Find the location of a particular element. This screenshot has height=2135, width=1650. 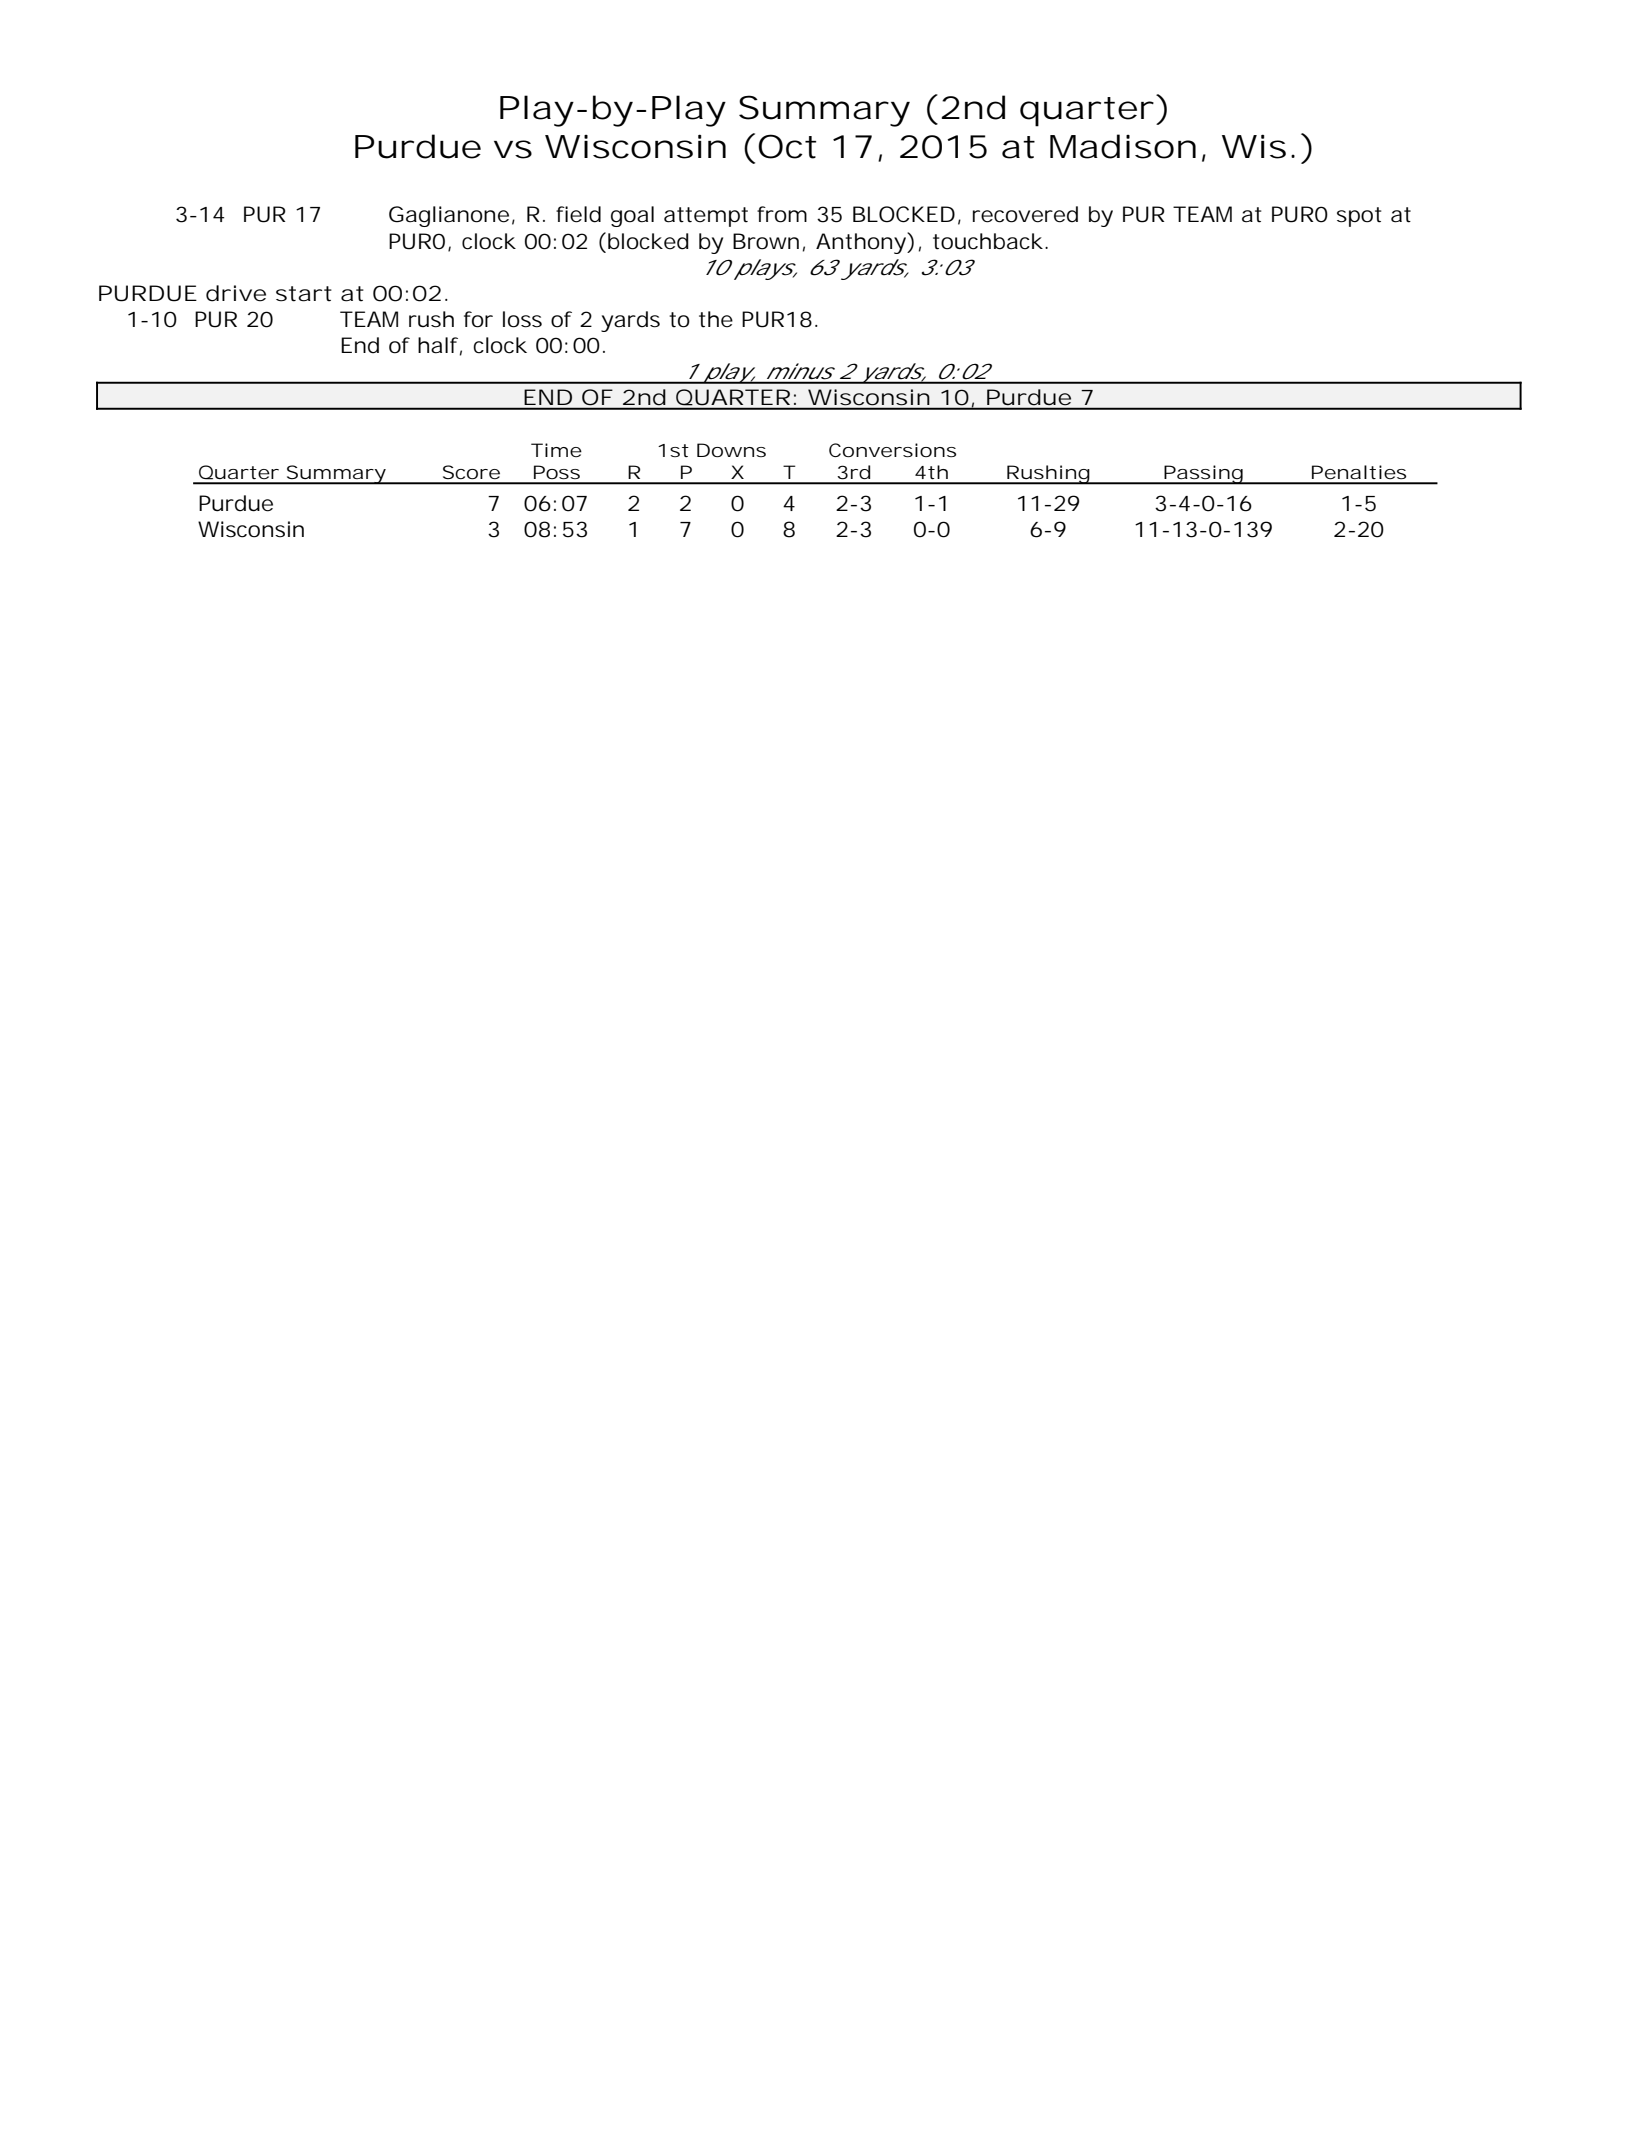

field is located at coordinates (578, 214).
